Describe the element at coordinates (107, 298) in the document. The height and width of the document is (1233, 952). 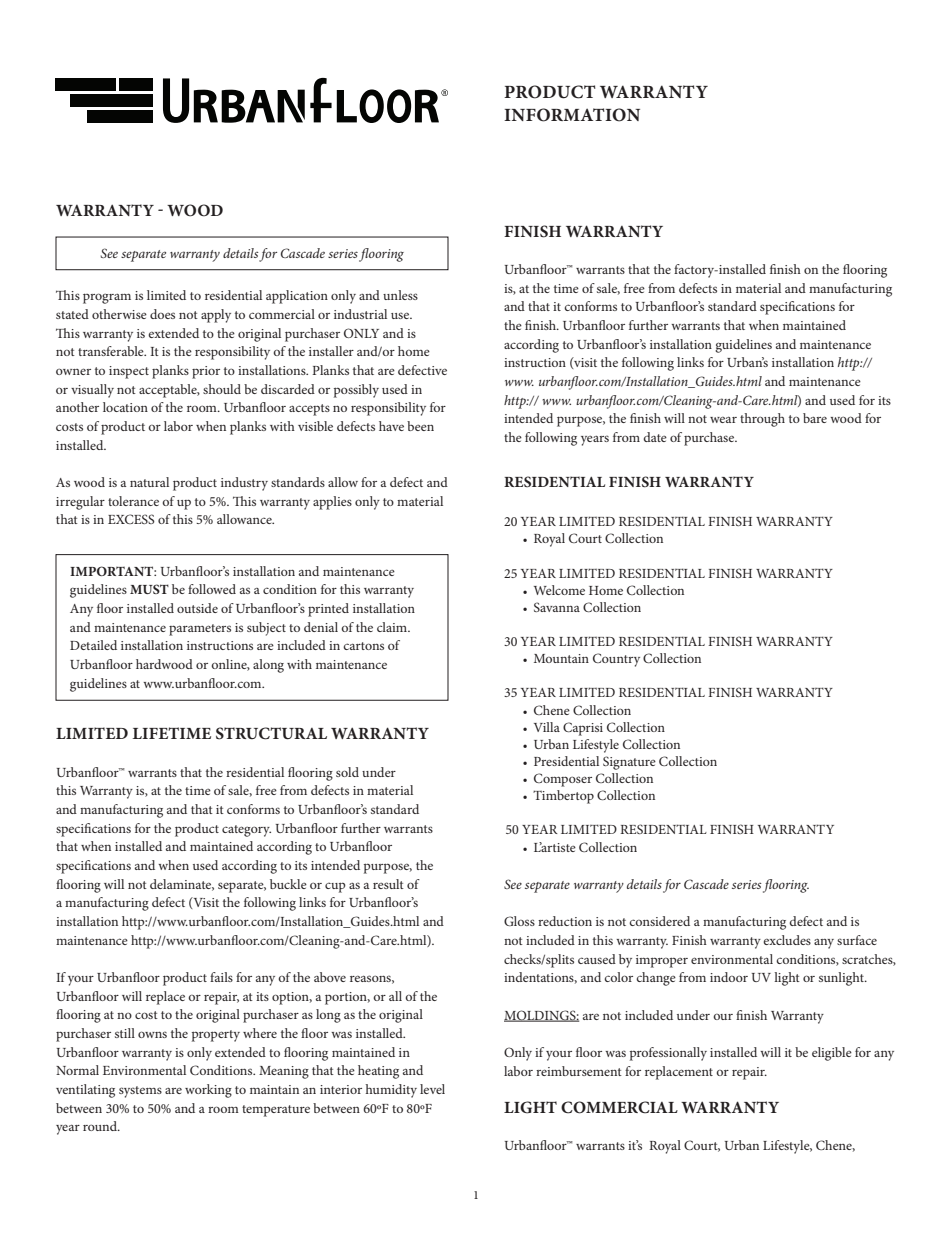
I see `program` at that location.
